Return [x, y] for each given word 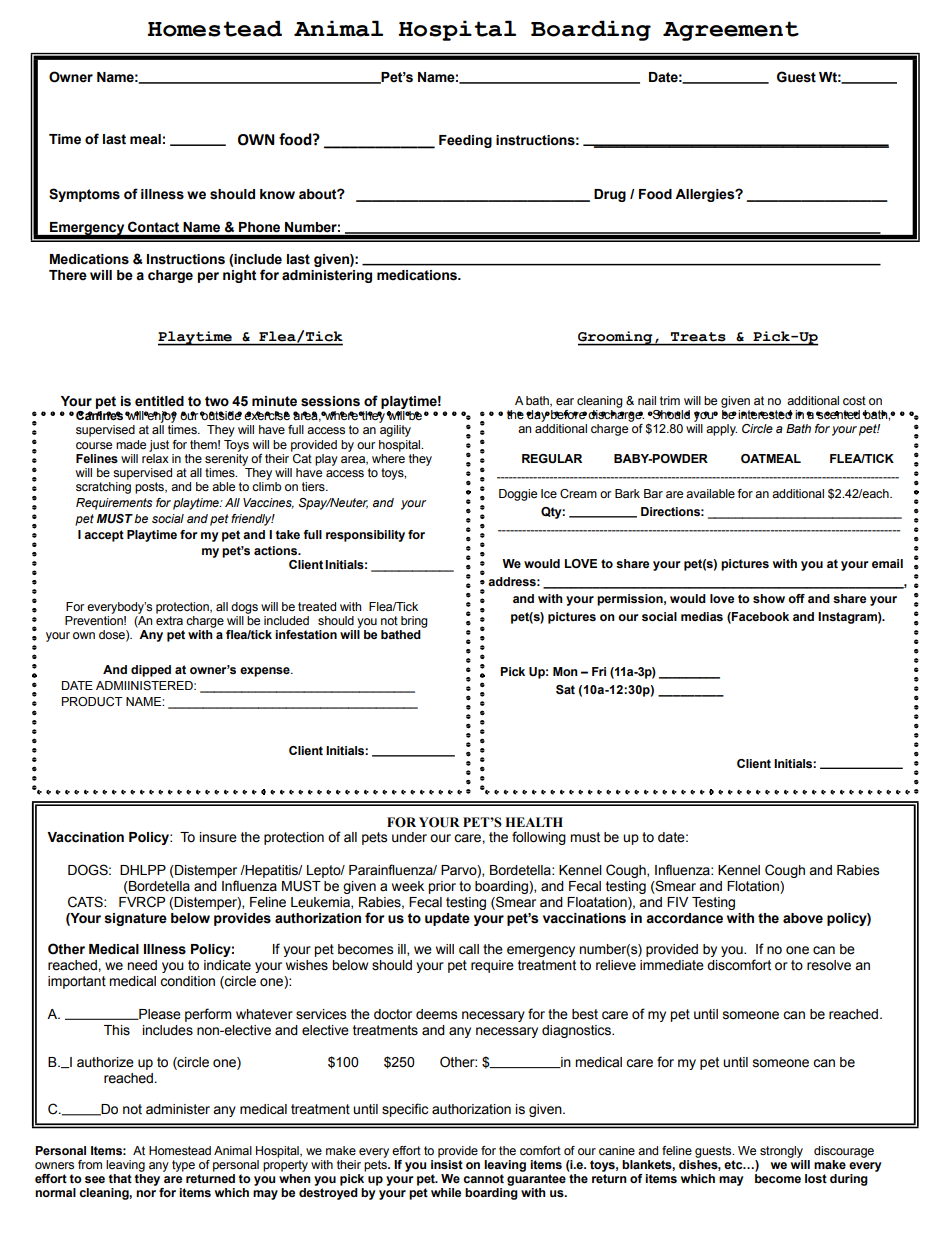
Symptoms [84, 195]
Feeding [465, 141]
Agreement [731, 31]
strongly [781, 1152]
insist [447, 1165]
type [183, 1166]
